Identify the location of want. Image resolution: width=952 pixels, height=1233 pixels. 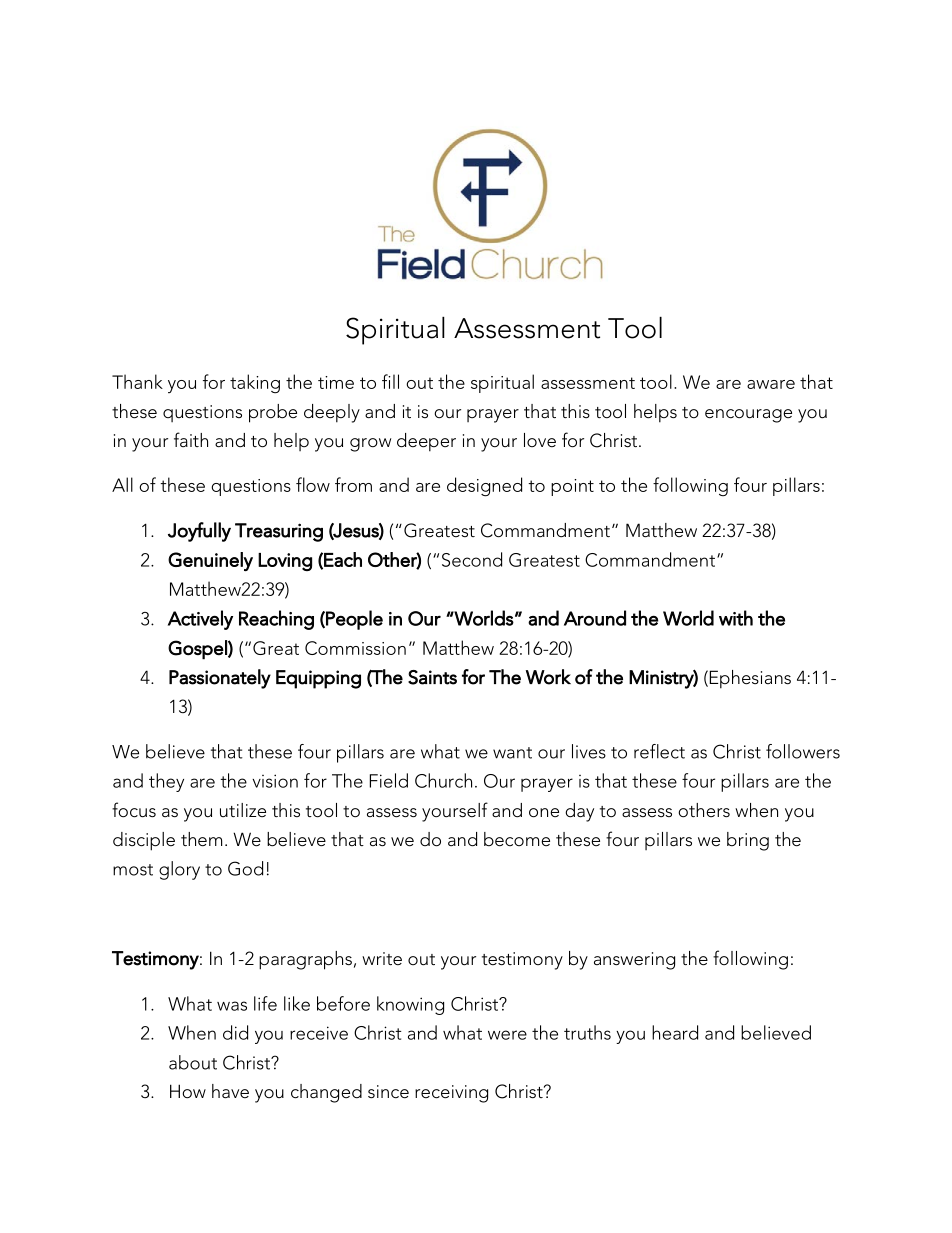
(512, 753).
